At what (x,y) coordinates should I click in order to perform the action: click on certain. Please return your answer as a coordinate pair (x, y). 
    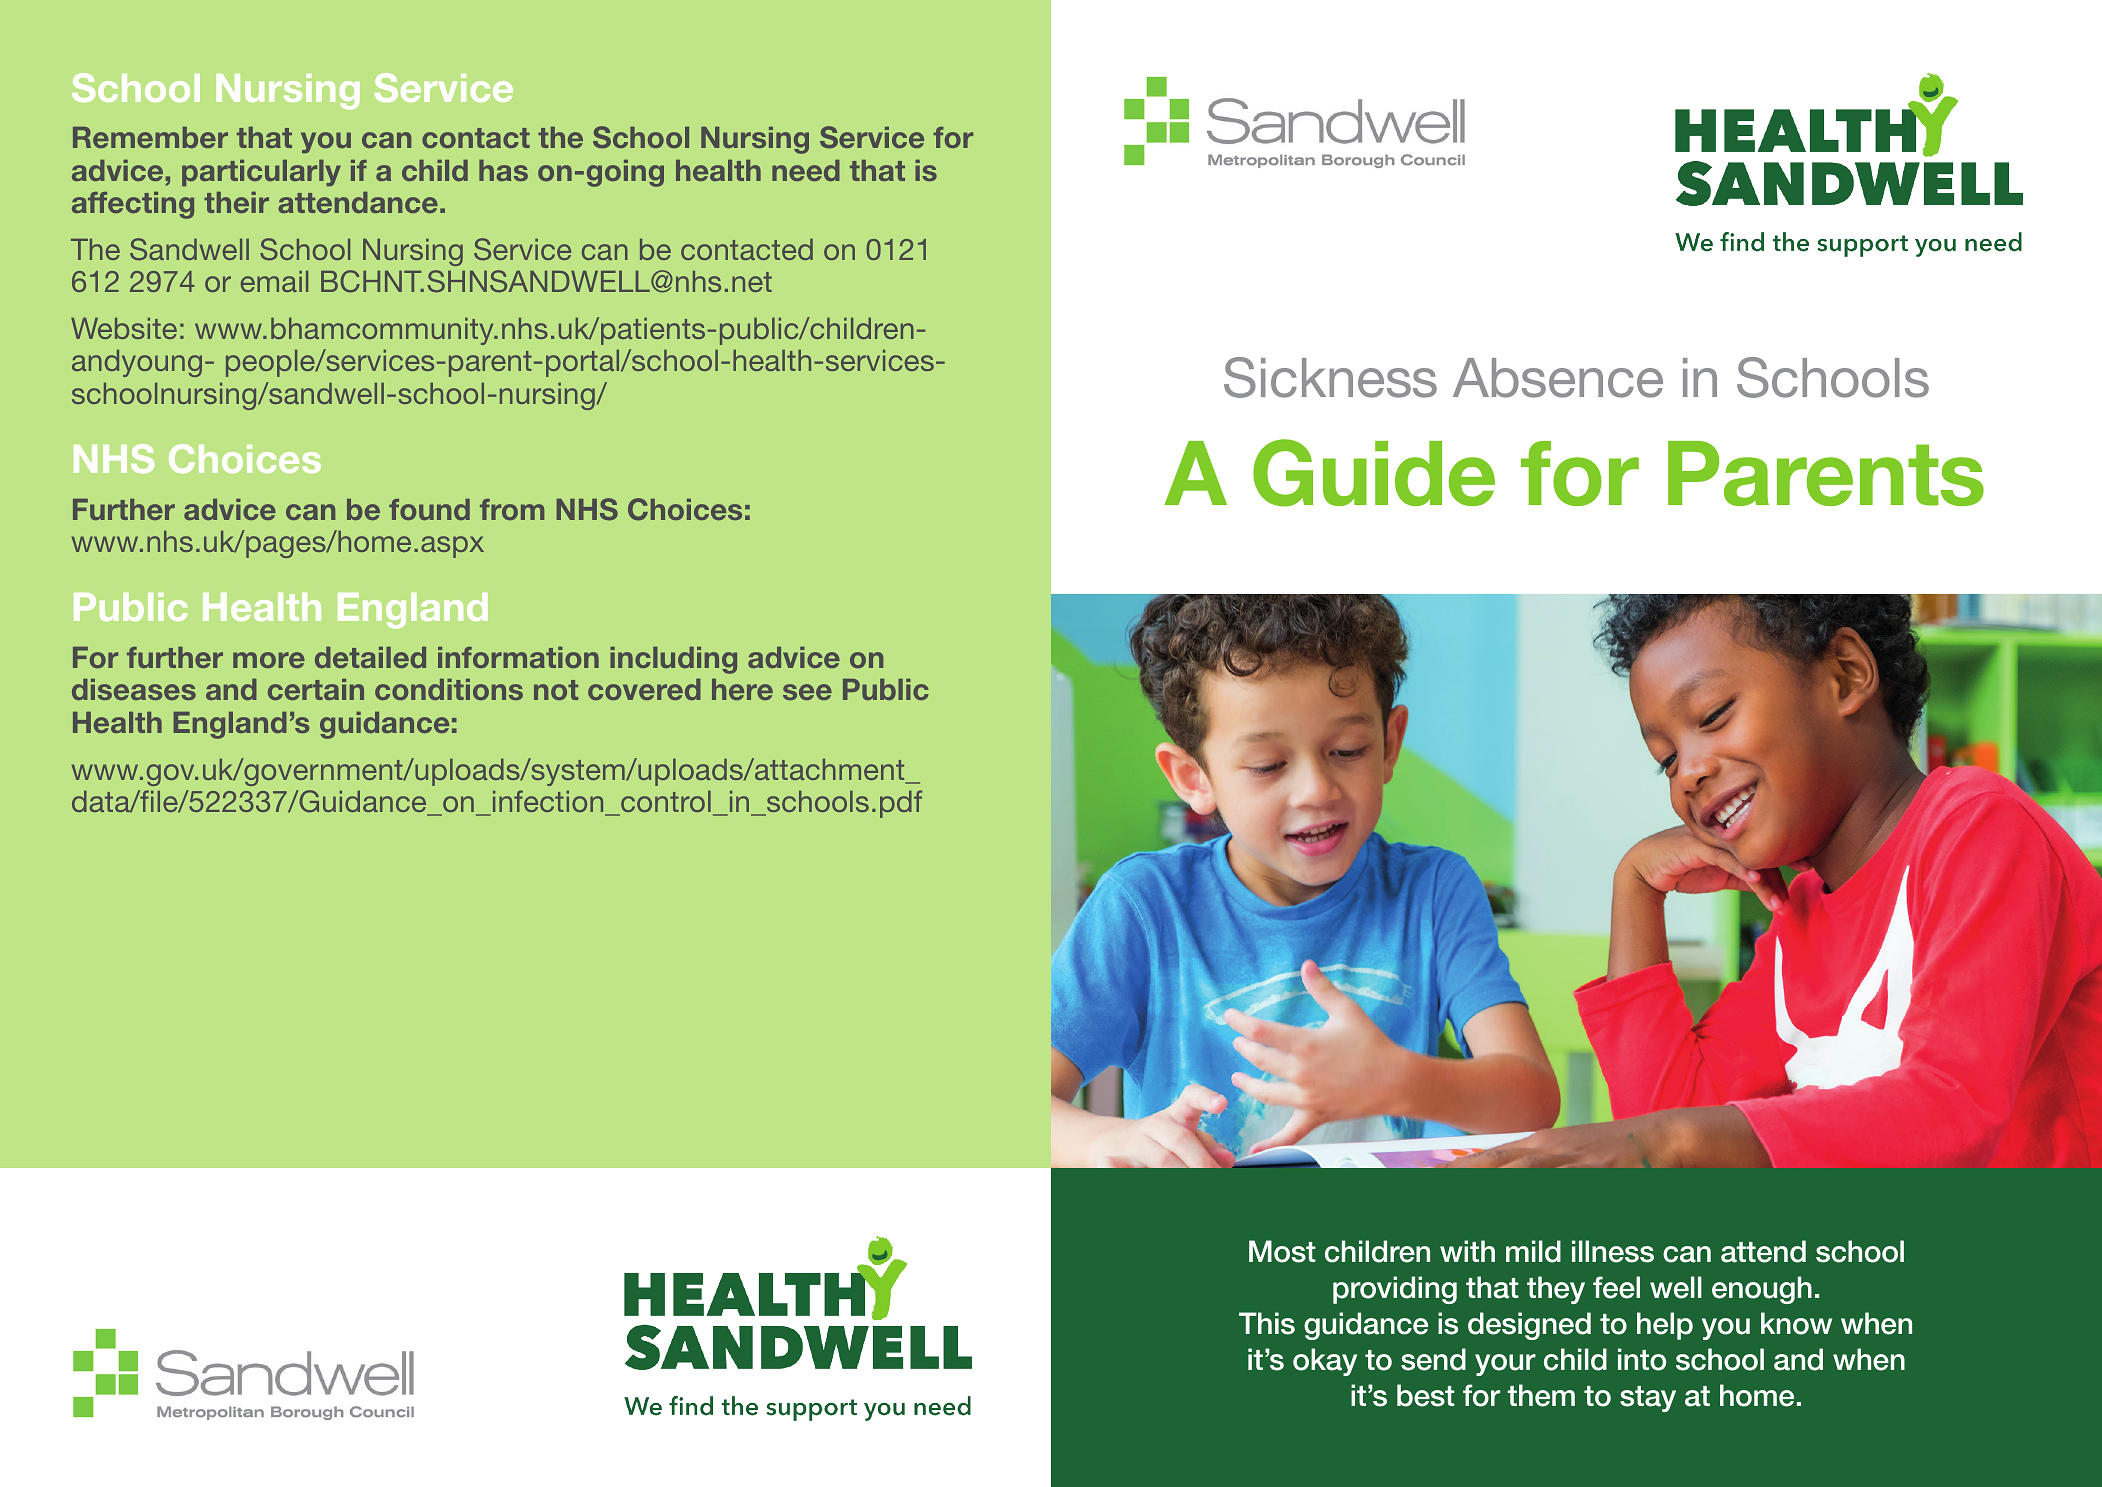
    Looking at the image, I should click on (316, 689).
